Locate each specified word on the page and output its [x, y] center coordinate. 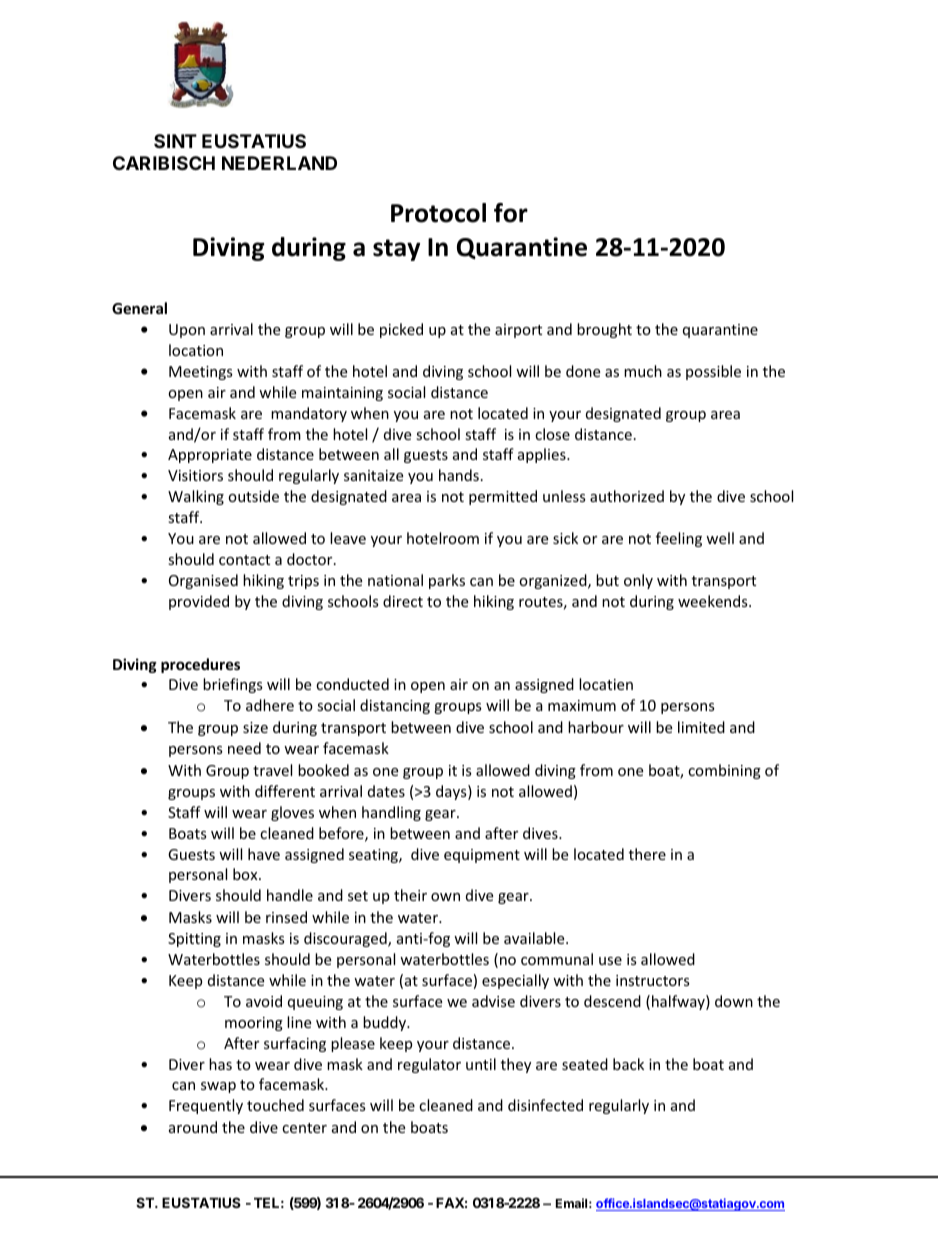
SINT [175, 141]
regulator [429, 1065]
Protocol [438, 213]
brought [604, 330]
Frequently [206, 1106]
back [628, 1064]
